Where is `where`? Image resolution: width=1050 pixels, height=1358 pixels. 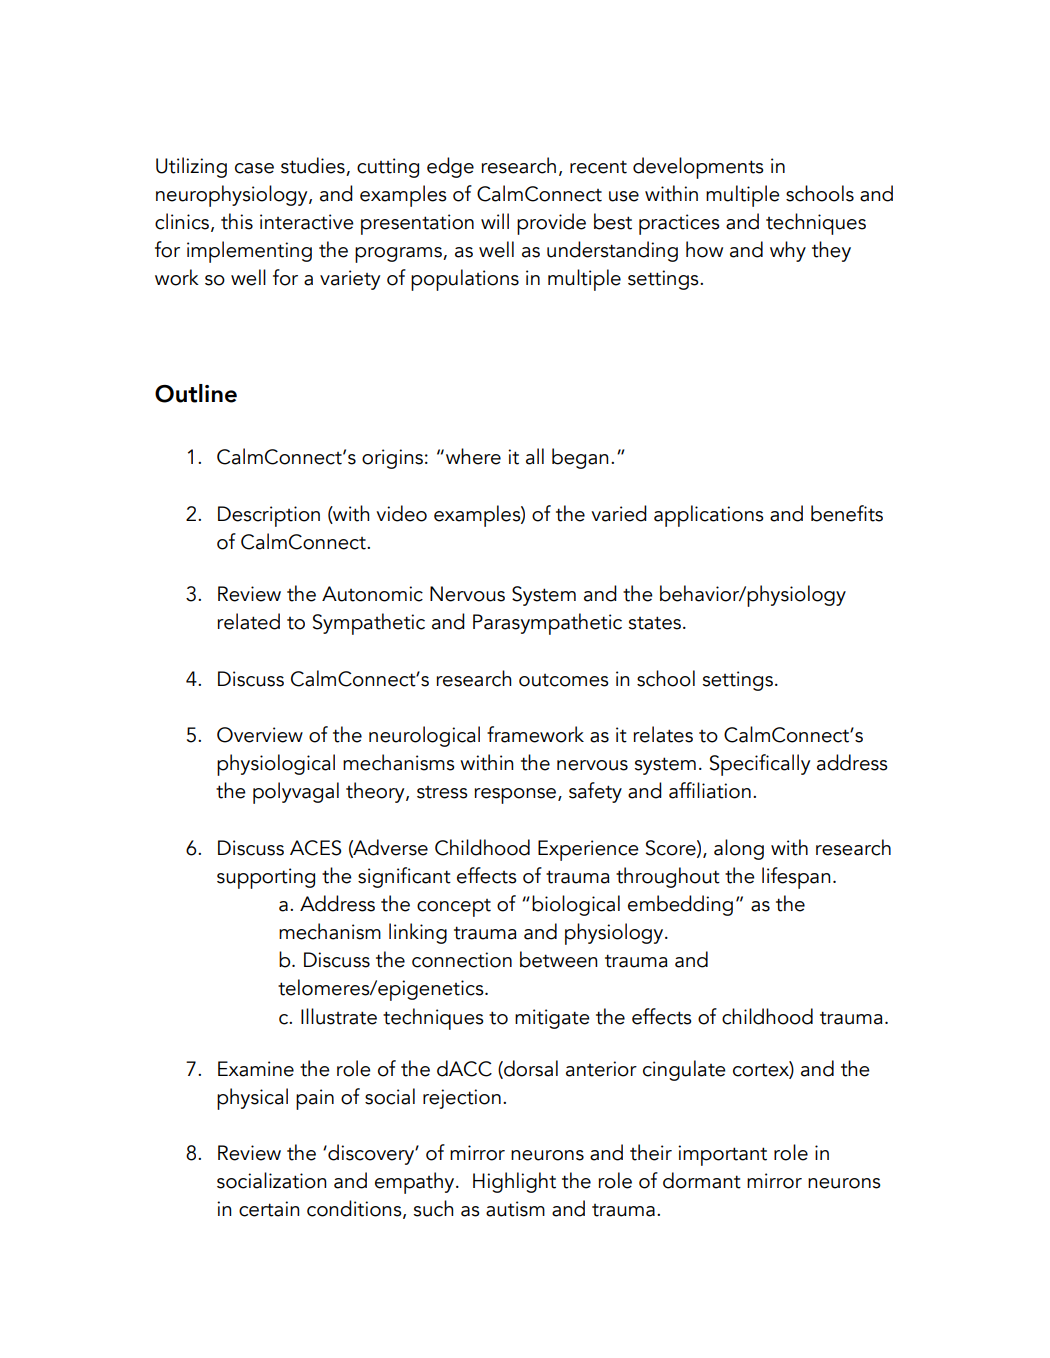
where is located at coordinates (473, 456).
